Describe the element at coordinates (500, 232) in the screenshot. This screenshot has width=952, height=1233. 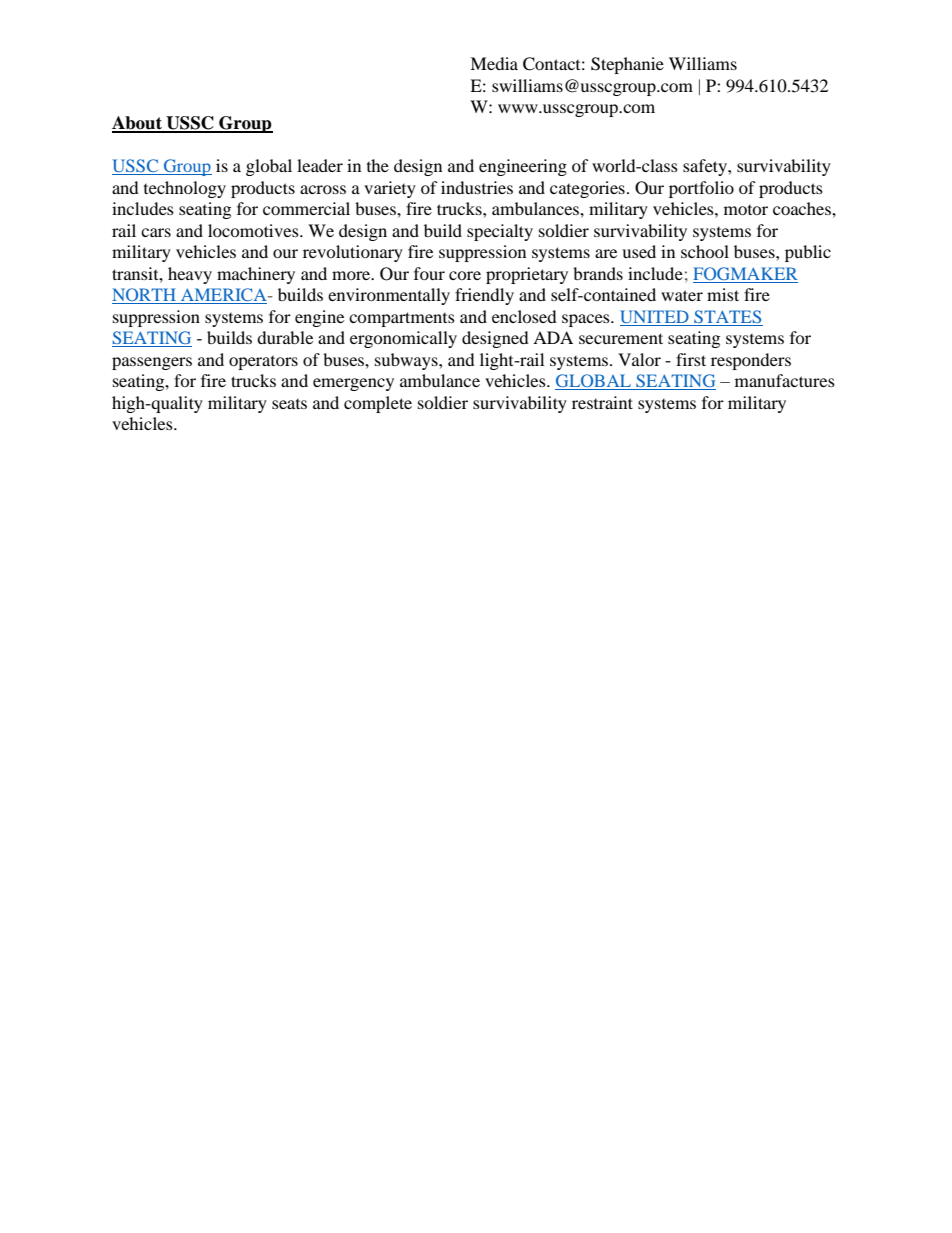
I see `specialty` at that location.
